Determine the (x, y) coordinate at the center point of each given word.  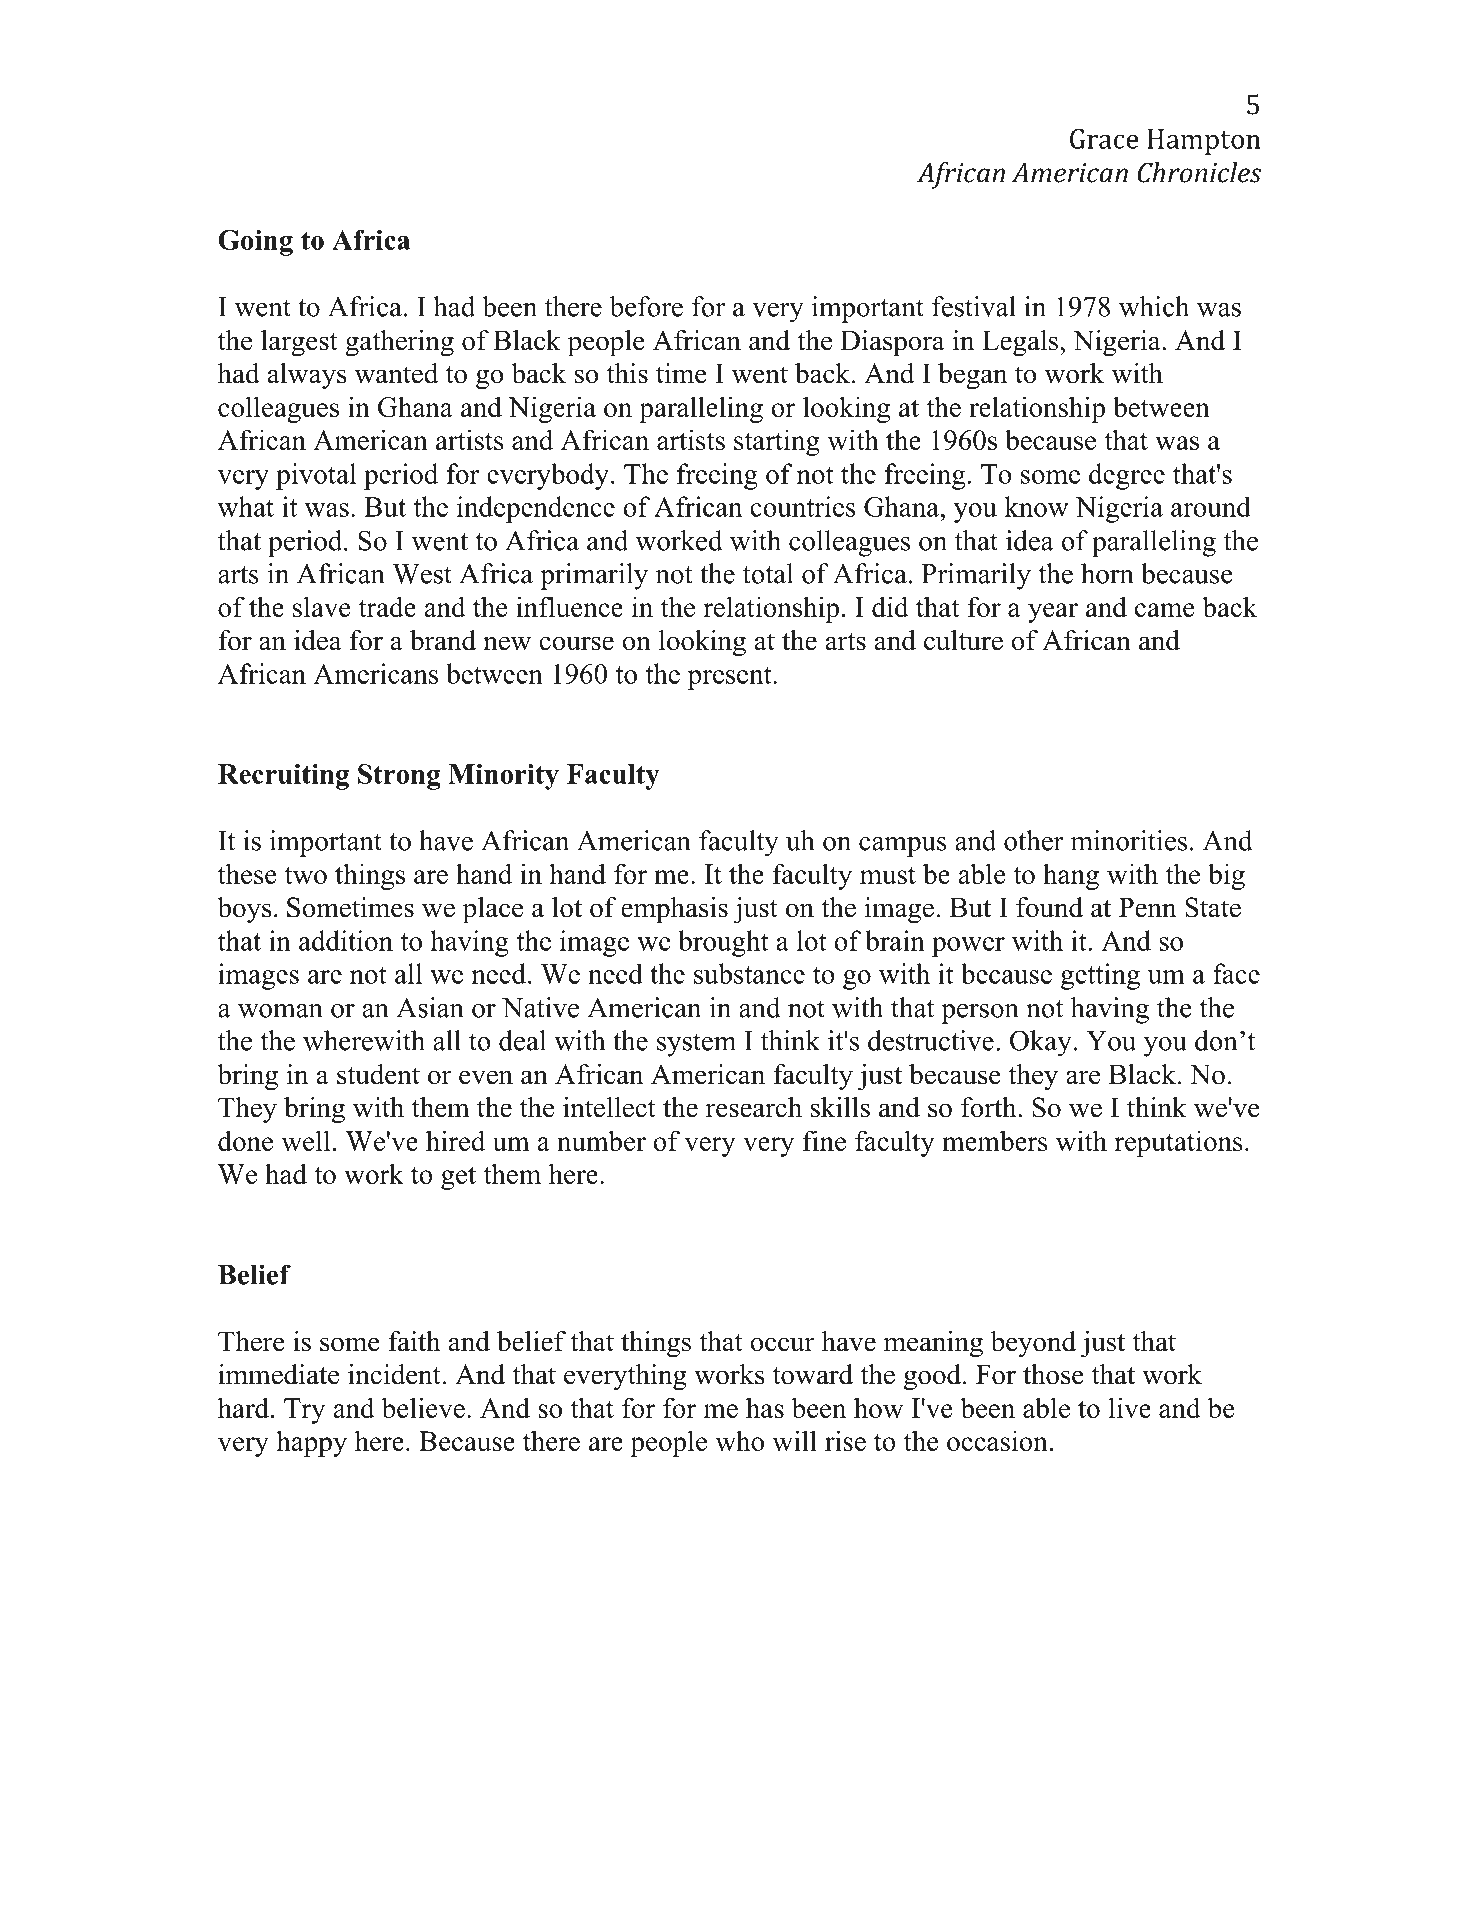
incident (394, 1374)
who (739, 1440)
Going (255, 243)
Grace (1104, 139)
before (646, 306)
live (1130, 1407)
